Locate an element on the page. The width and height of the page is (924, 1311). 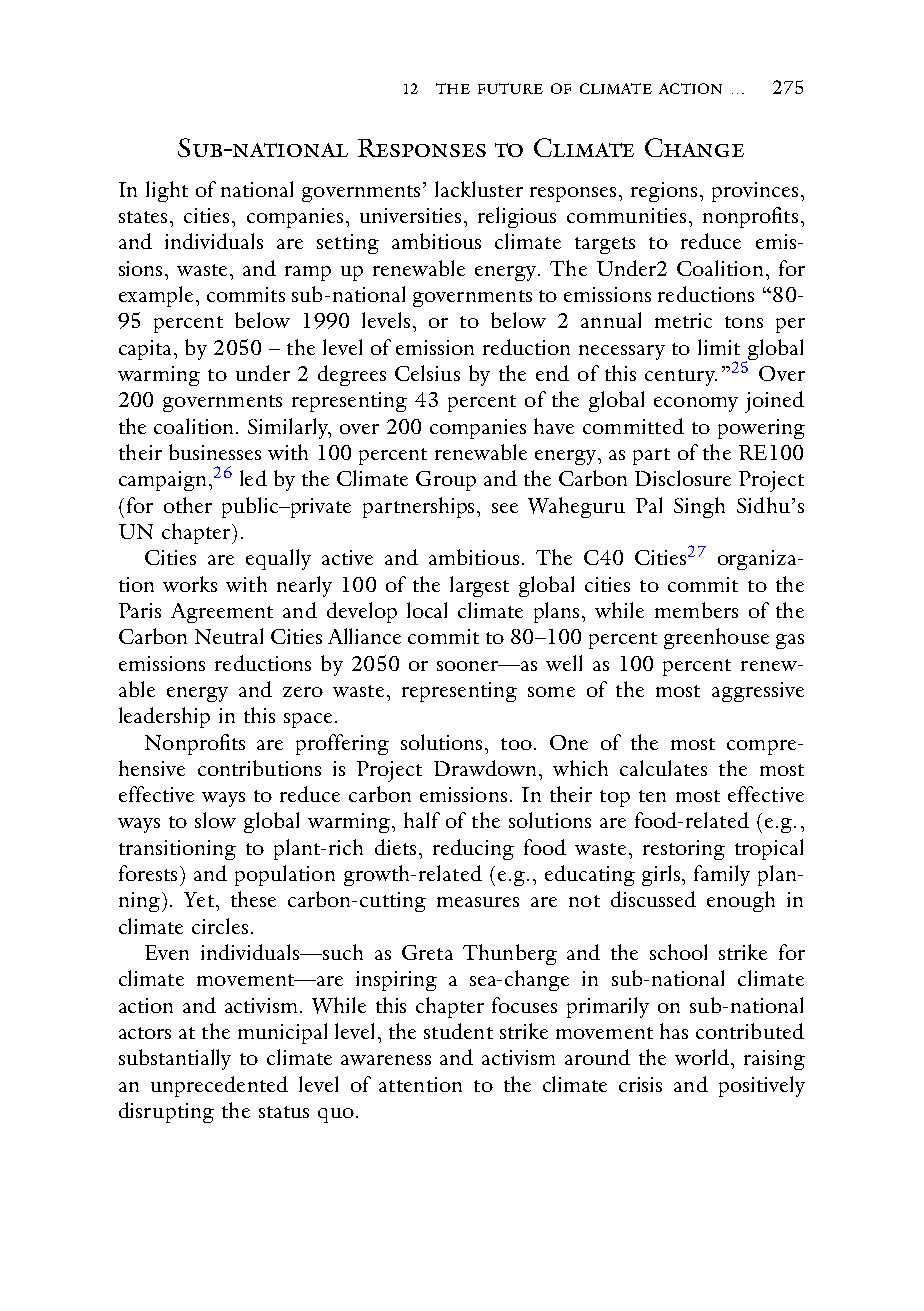
provinces is located at coordinates (755, 192).
